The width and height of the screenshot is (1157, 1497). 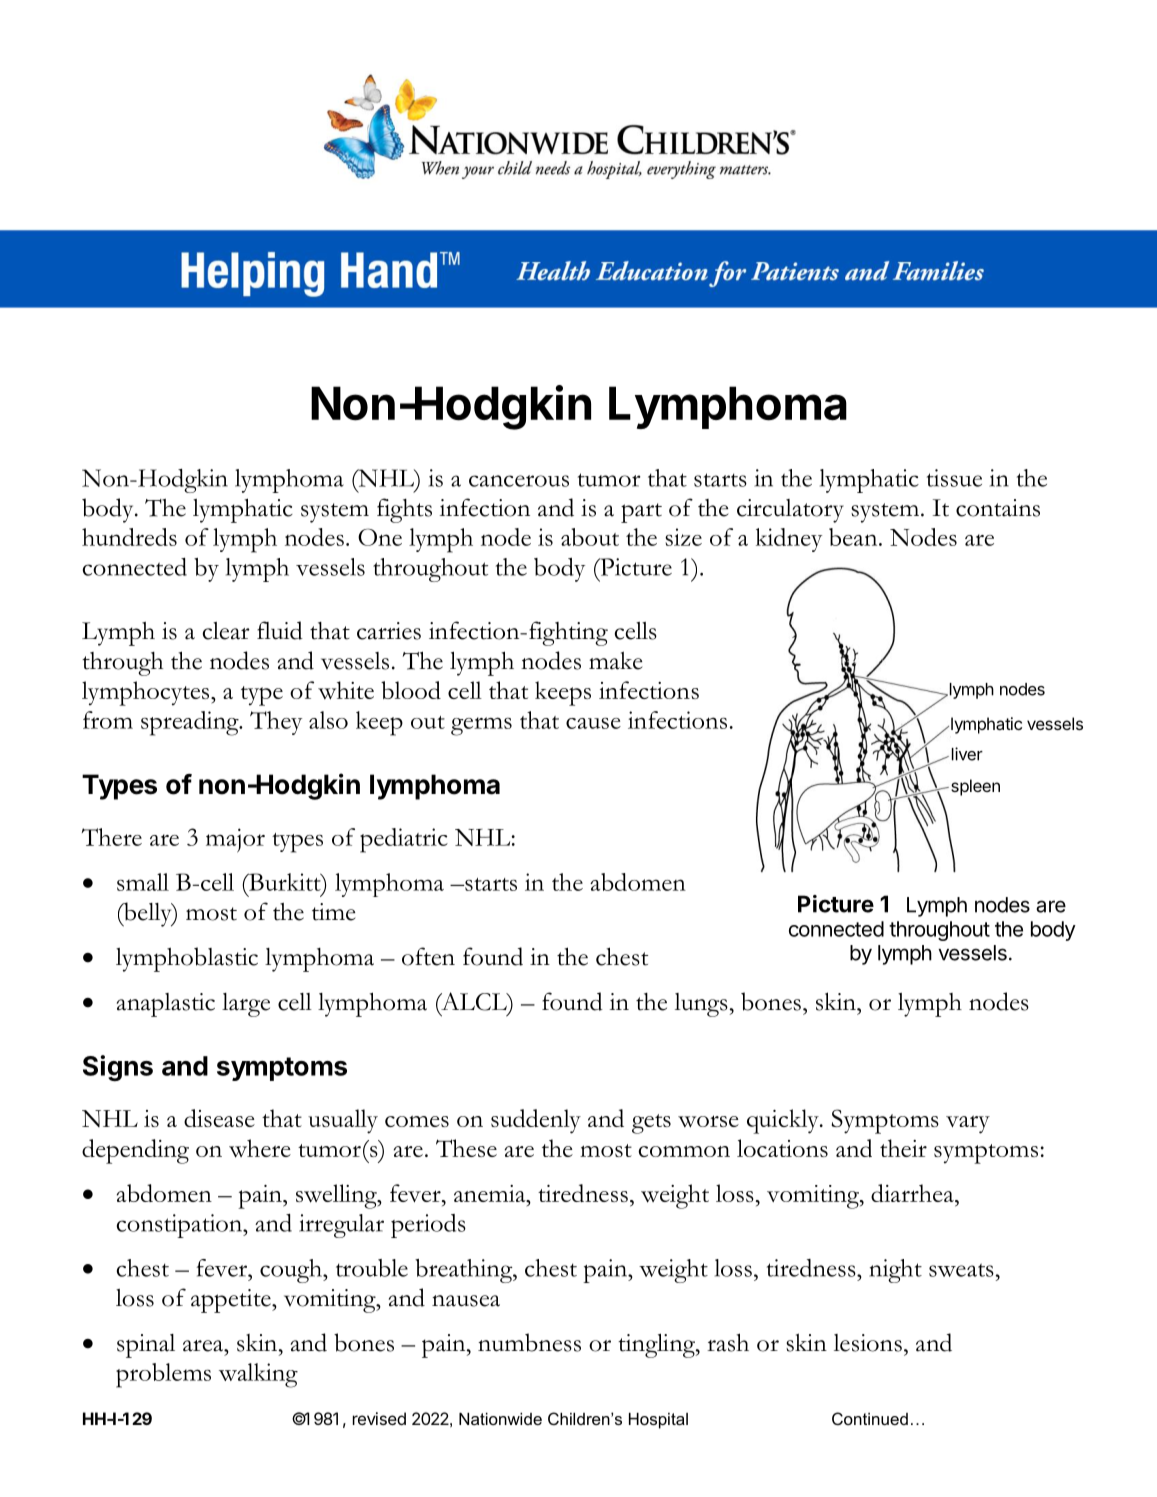 What do you see at coordinates (854, 537) in the screenshot?
I see `bean` at bounding box center [854, 537].
